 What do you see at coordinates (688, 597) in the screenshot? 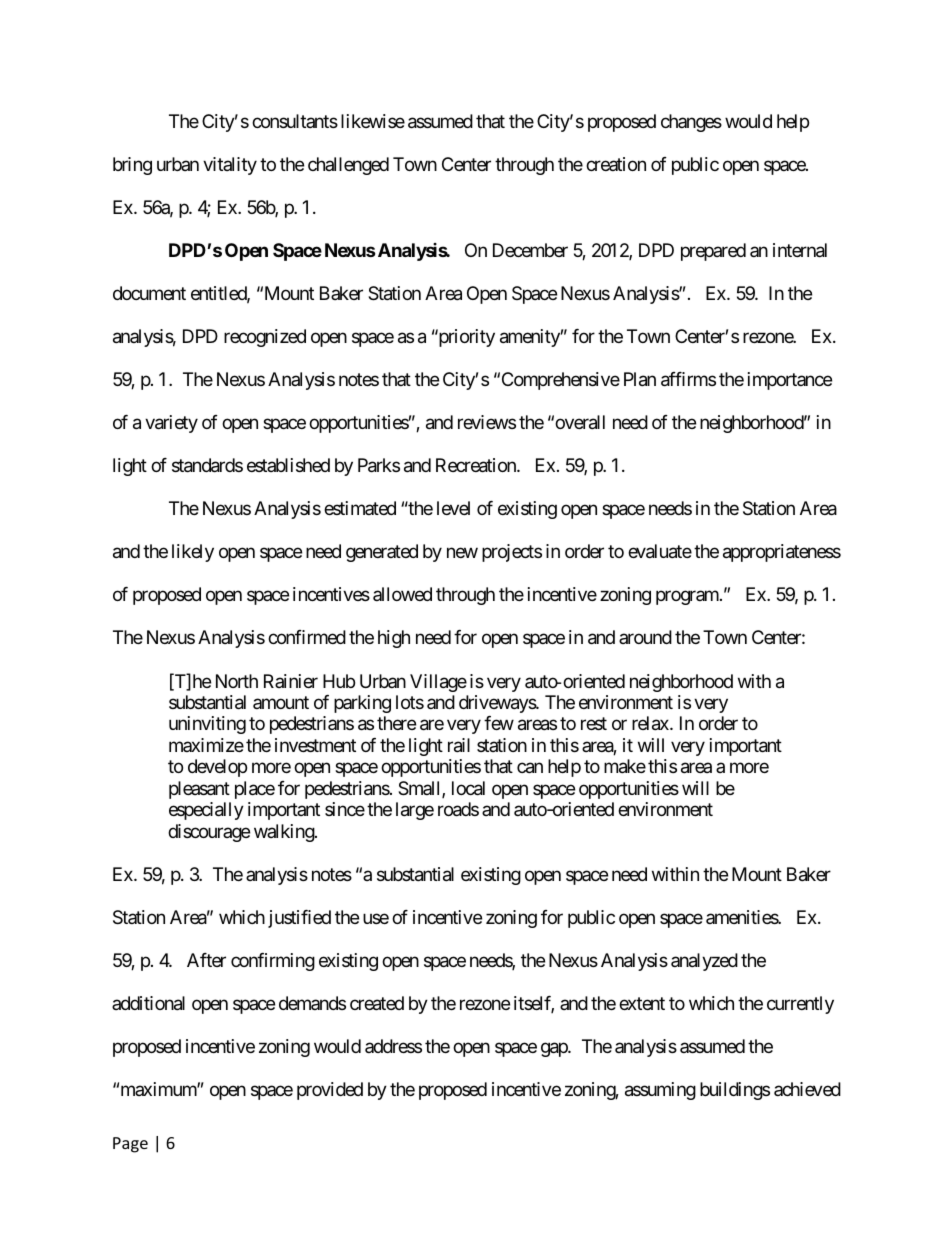
I see `program` at bounding box center [688, 597].
